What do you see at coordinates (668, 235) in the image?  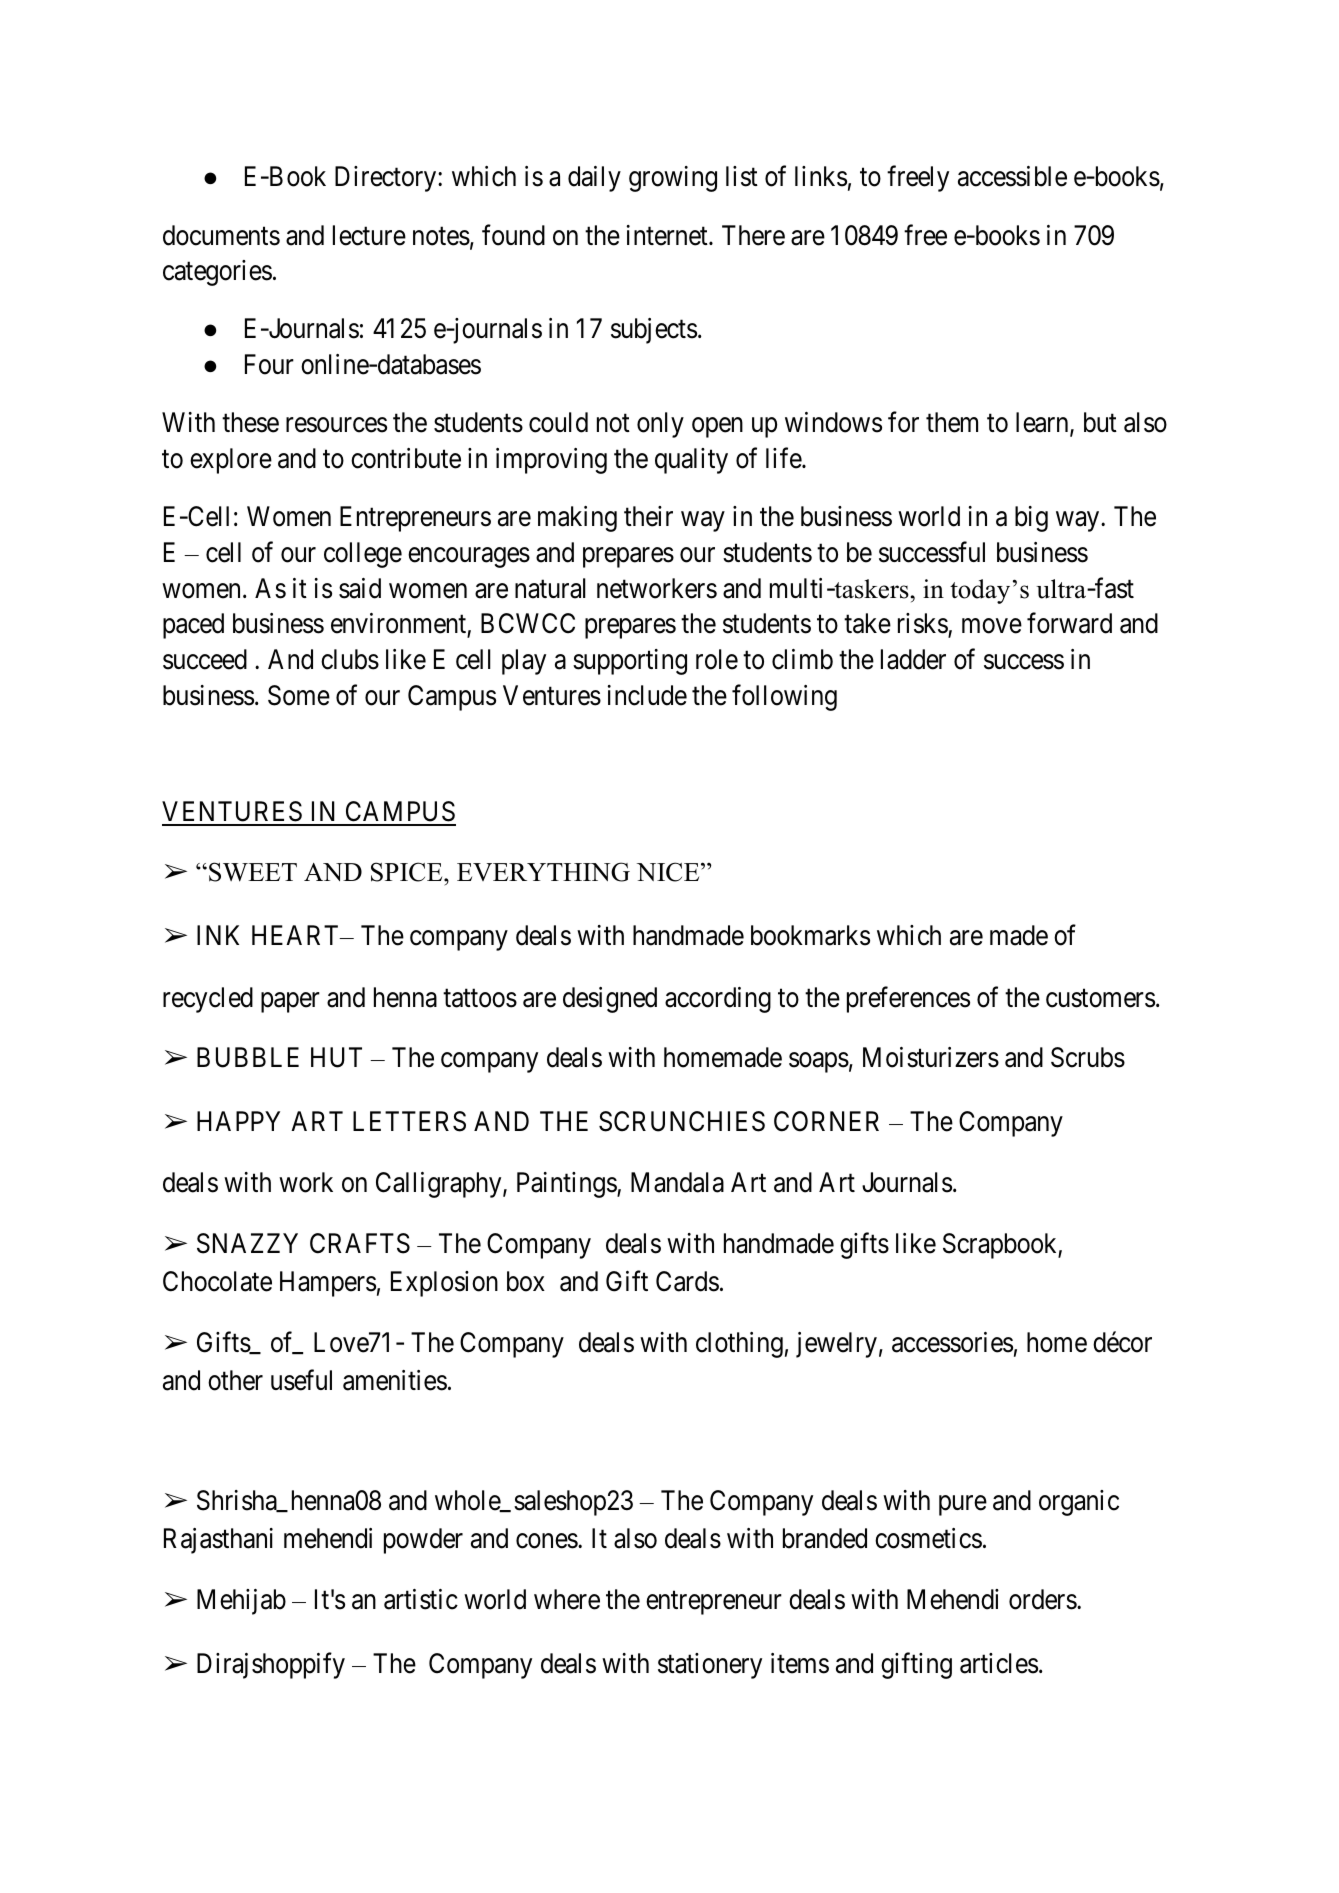 I see `internet` at bounding box center [668, 235].
